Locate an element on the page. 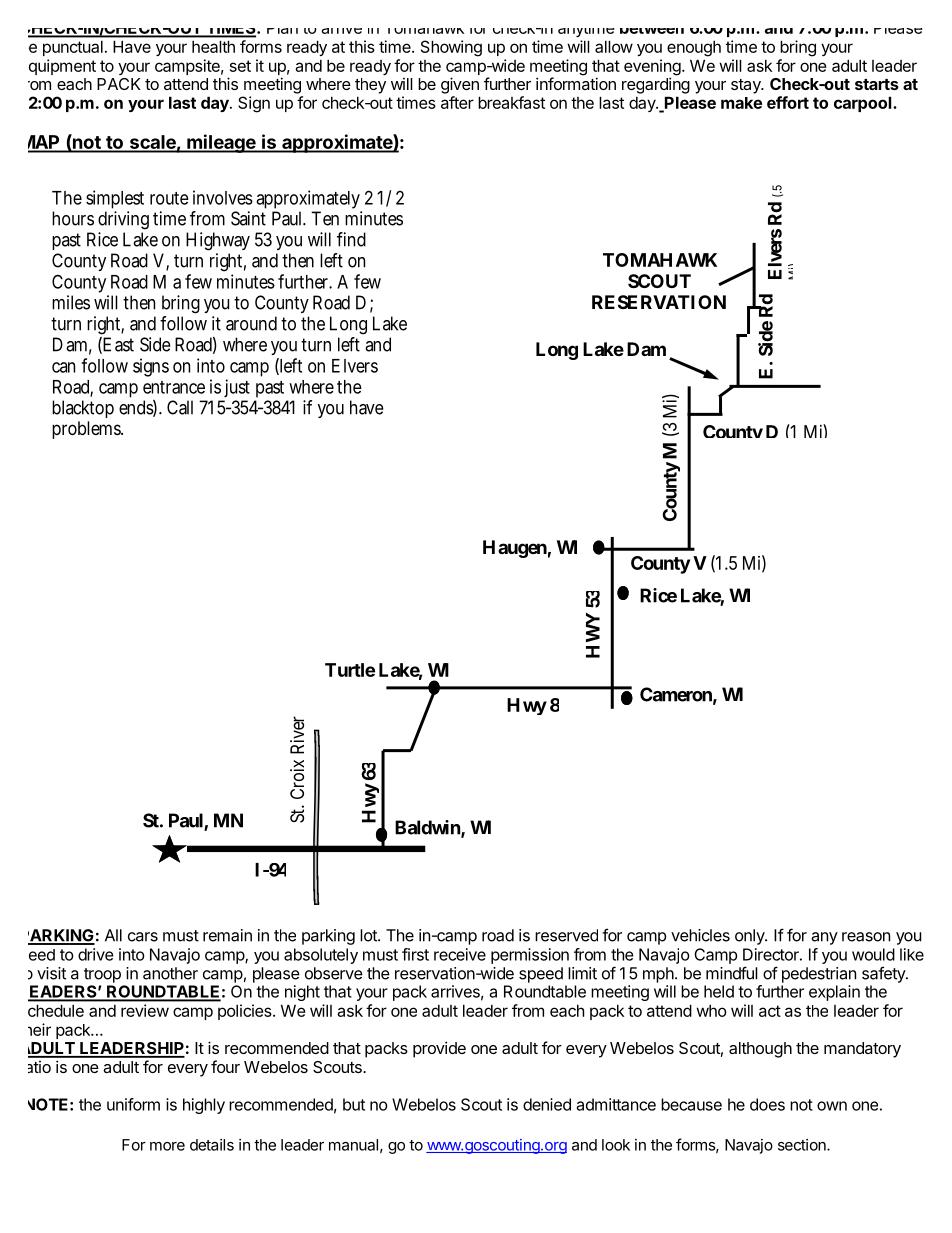 Image resolution: width=952 pixels, height=1233 pixels. reason is located at coordinates (866, 937).
